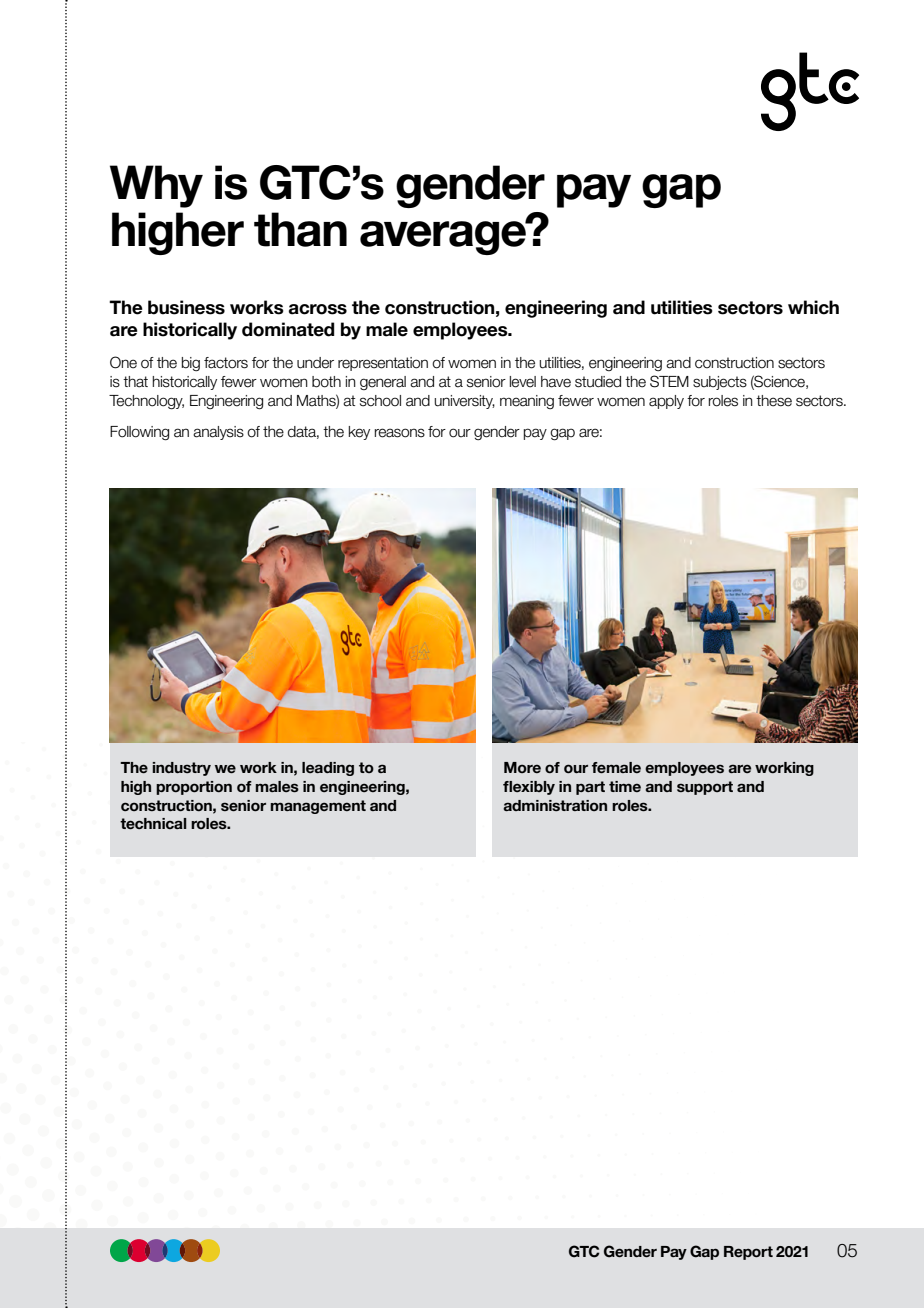  What do you see at coordinates (156, 186) in the screenshot?
I see `Why` at bounding box center [156, 186].
